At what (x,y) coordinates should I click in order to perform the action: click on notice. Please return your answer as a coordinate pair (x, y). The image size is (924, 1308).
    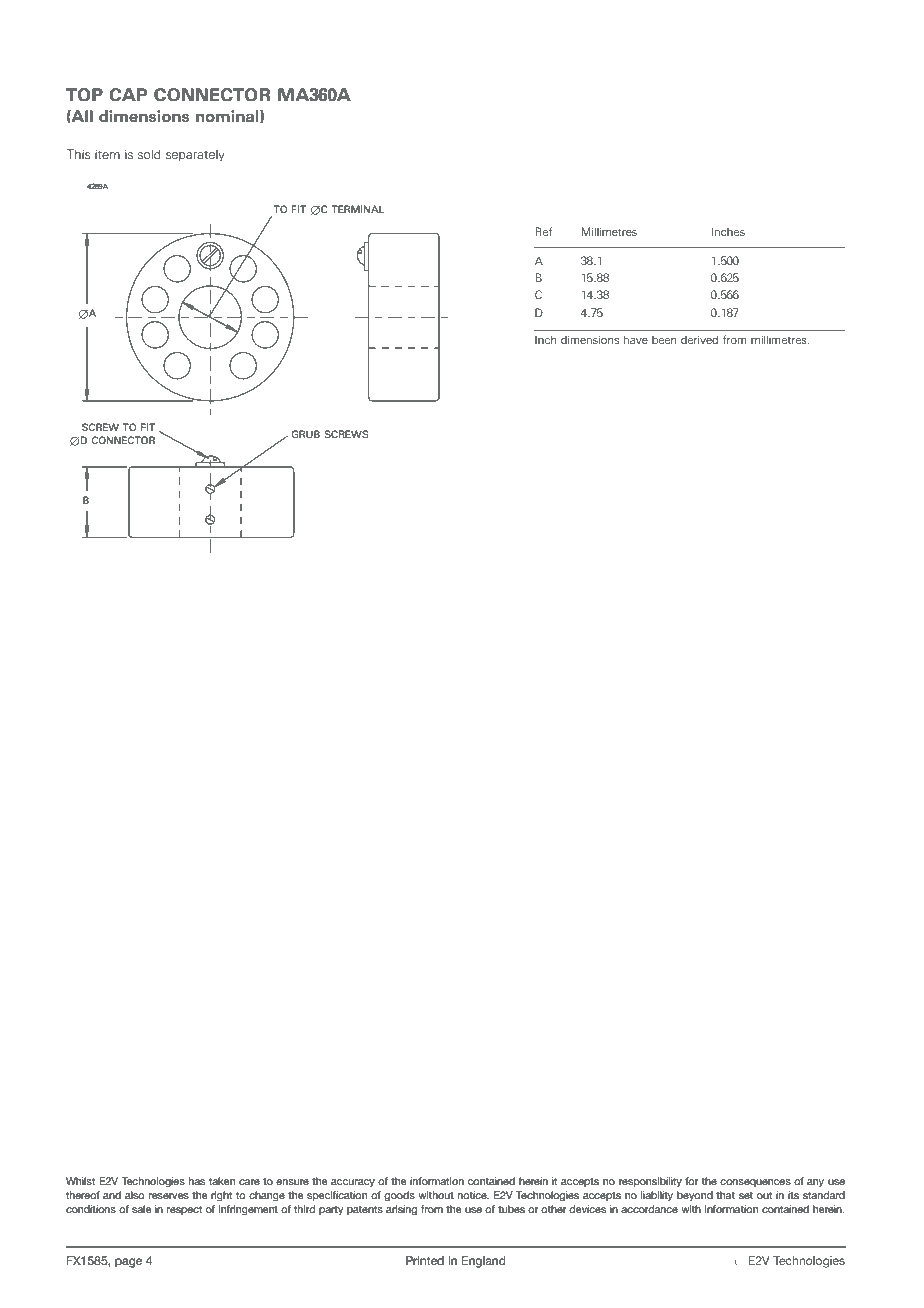
    Looking at the image, I should click on (473, 1195).
